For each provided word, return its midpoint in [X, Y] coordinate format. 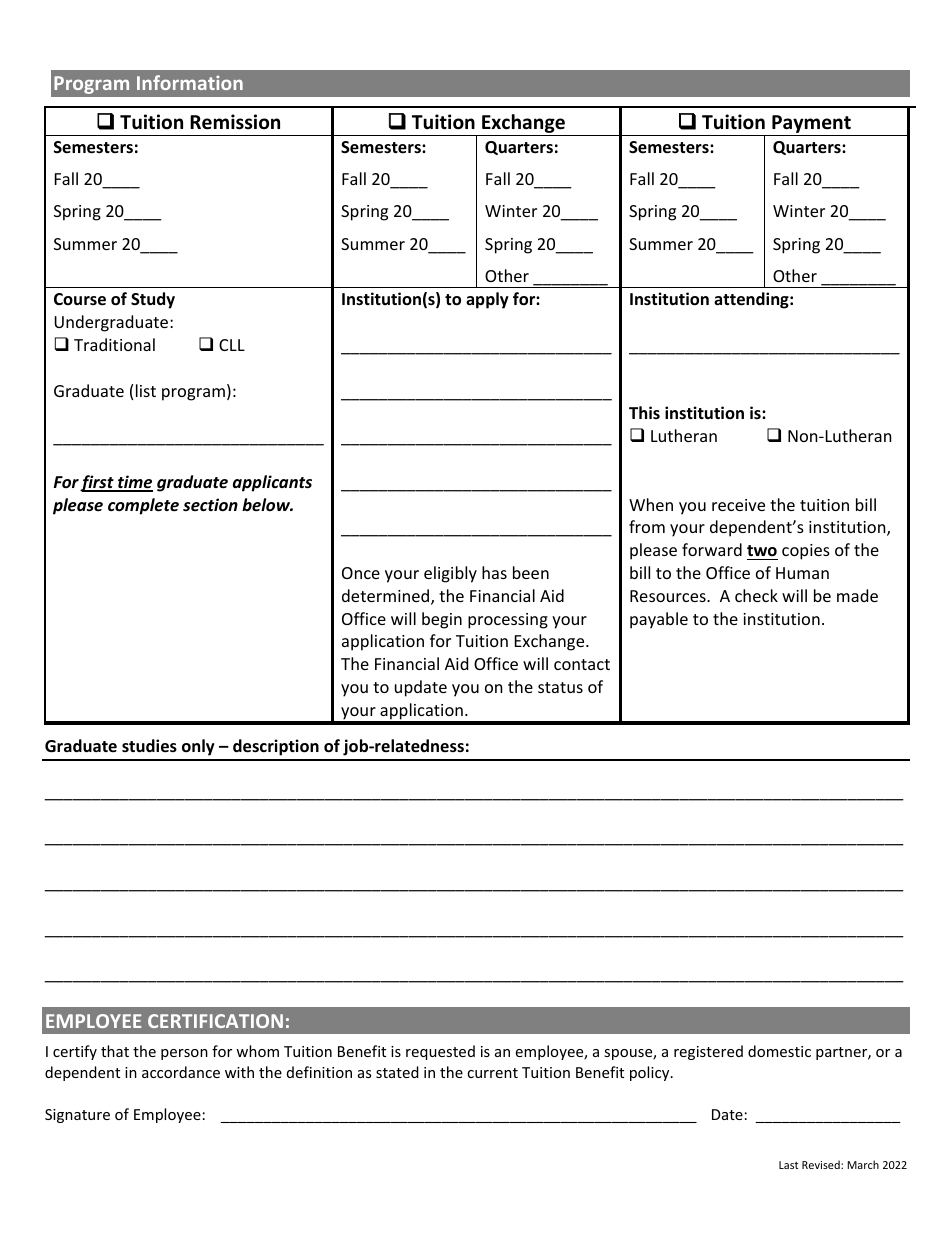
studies [149, 746]
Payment [811, 124]
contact [582, 664]
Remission [235, 122]
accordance [181, 1072]
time [134, 483]
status [560, 687]
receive [738, 505]
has [494, 572]
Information [190, 82]
